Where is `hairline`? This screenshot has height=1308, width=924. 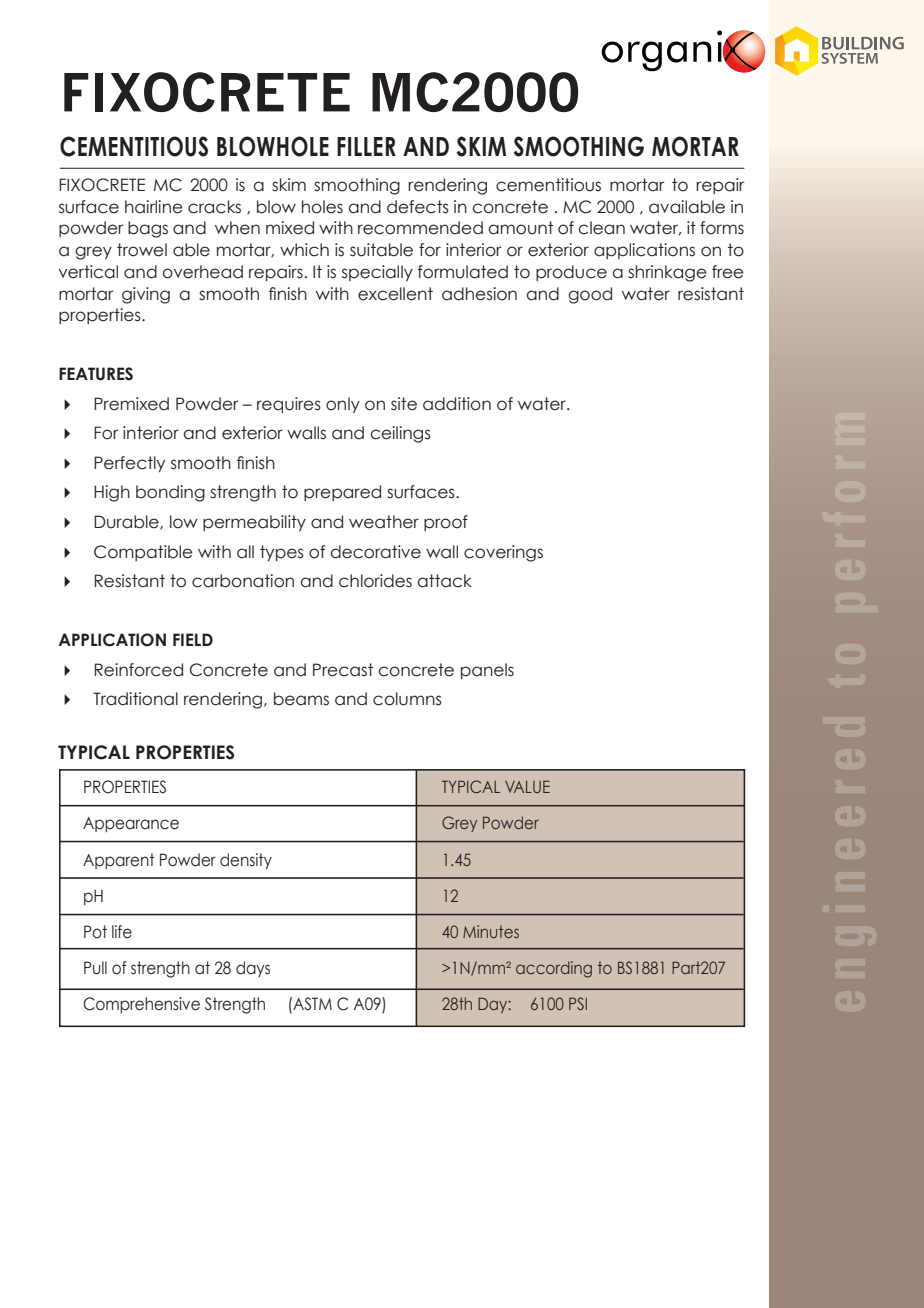
hairline is located at coordinates (154, 207).
